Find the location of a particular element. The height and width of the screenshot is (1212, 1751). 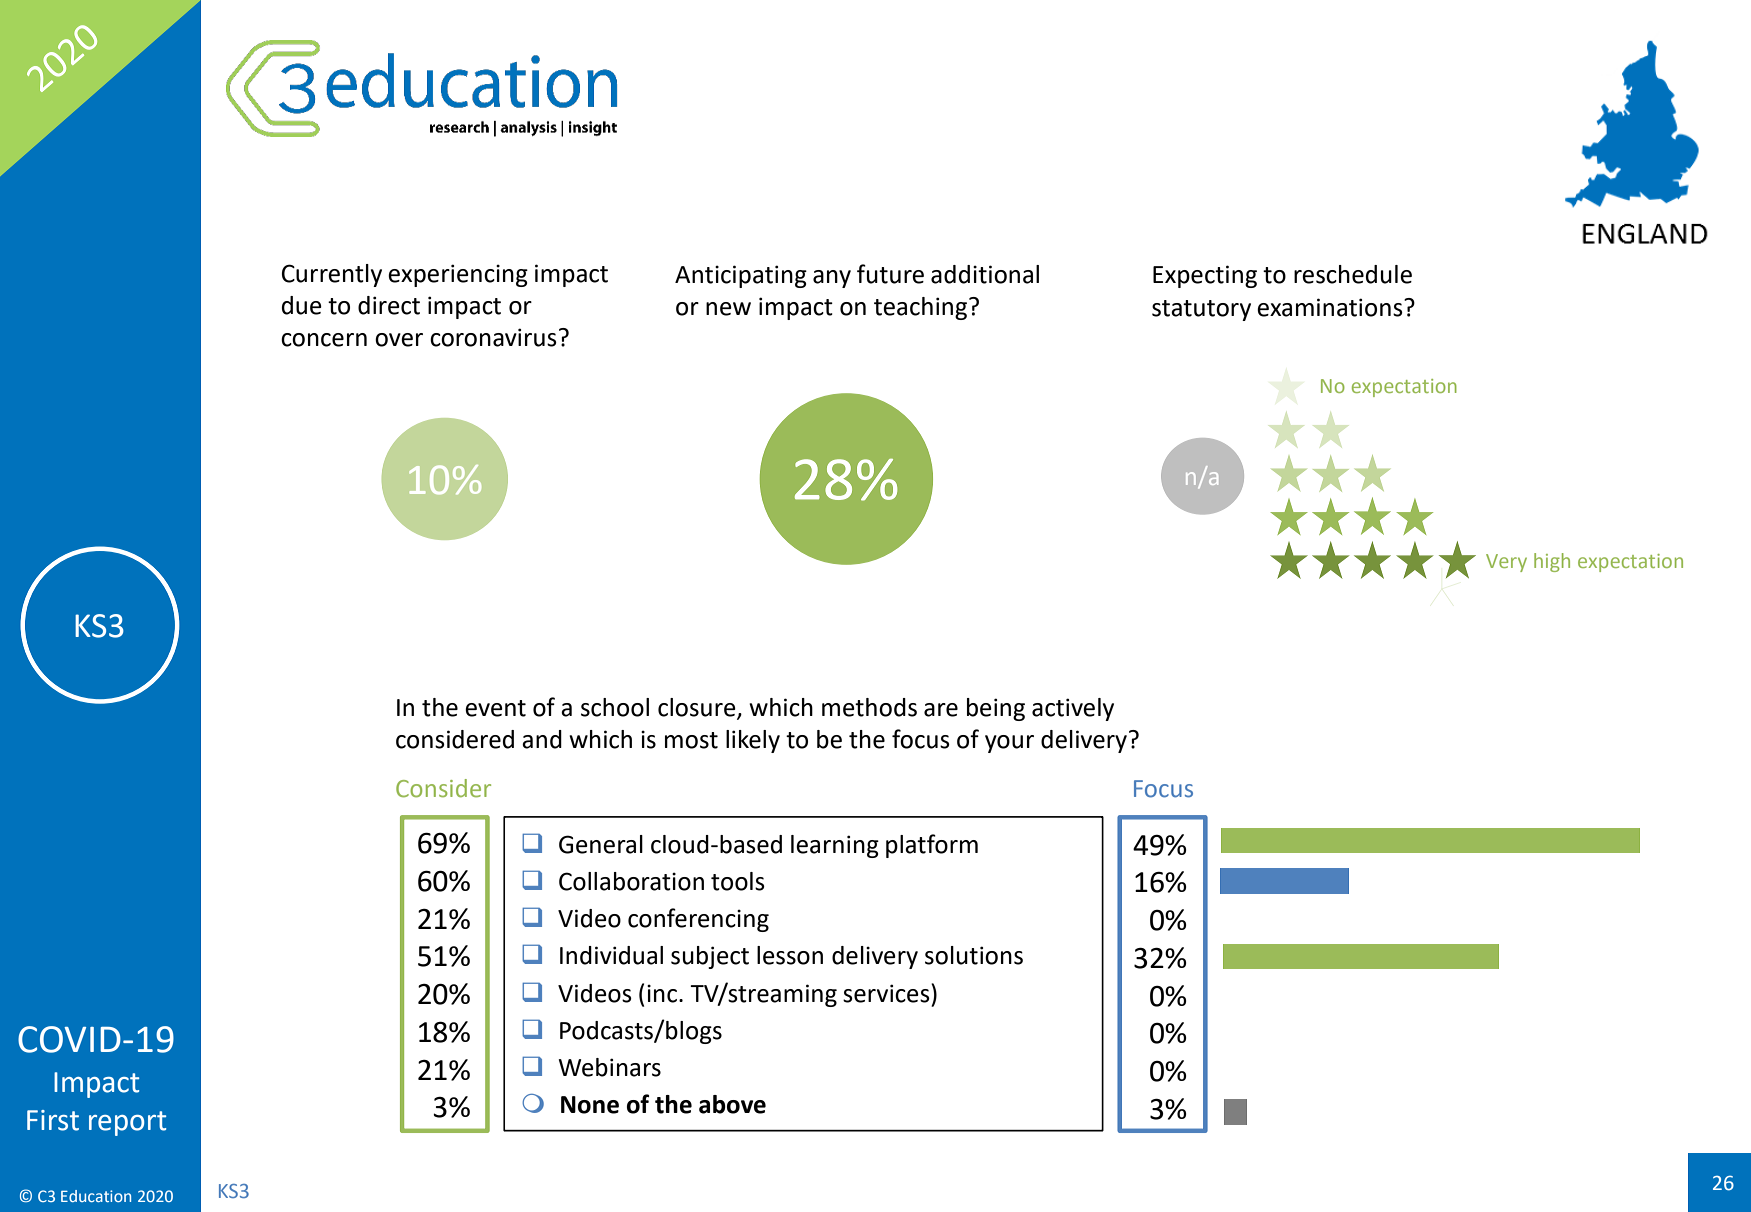

lesson is located at coordinates (790, 955).
